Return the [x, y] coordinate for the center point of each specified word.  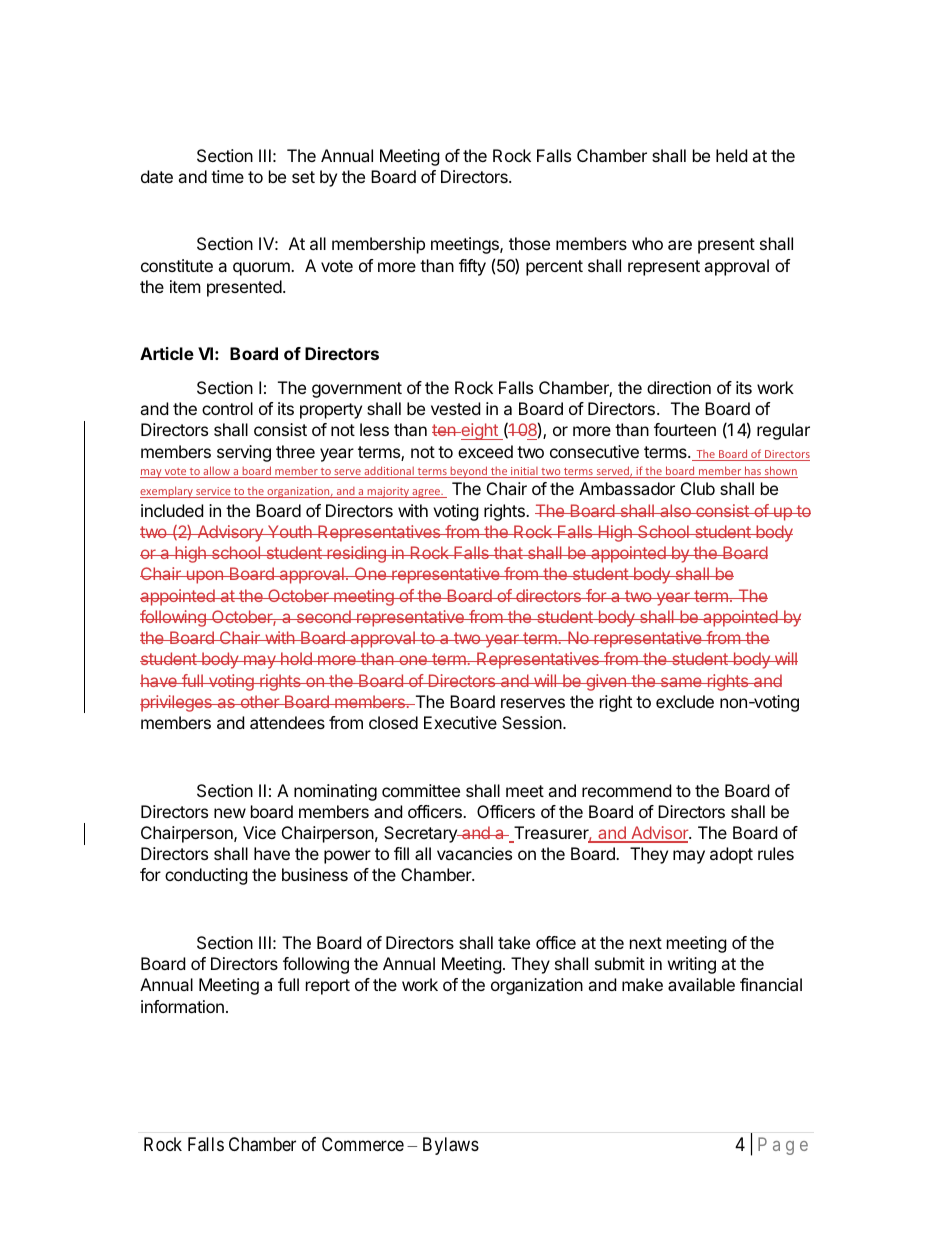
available [701, 984]
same [681, 682]
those [529, 243]
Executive [460, 722]
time [227, 176]
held [731, 155]
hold [296, 658]
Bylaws [451, 1146]
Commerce [363, 1144]
